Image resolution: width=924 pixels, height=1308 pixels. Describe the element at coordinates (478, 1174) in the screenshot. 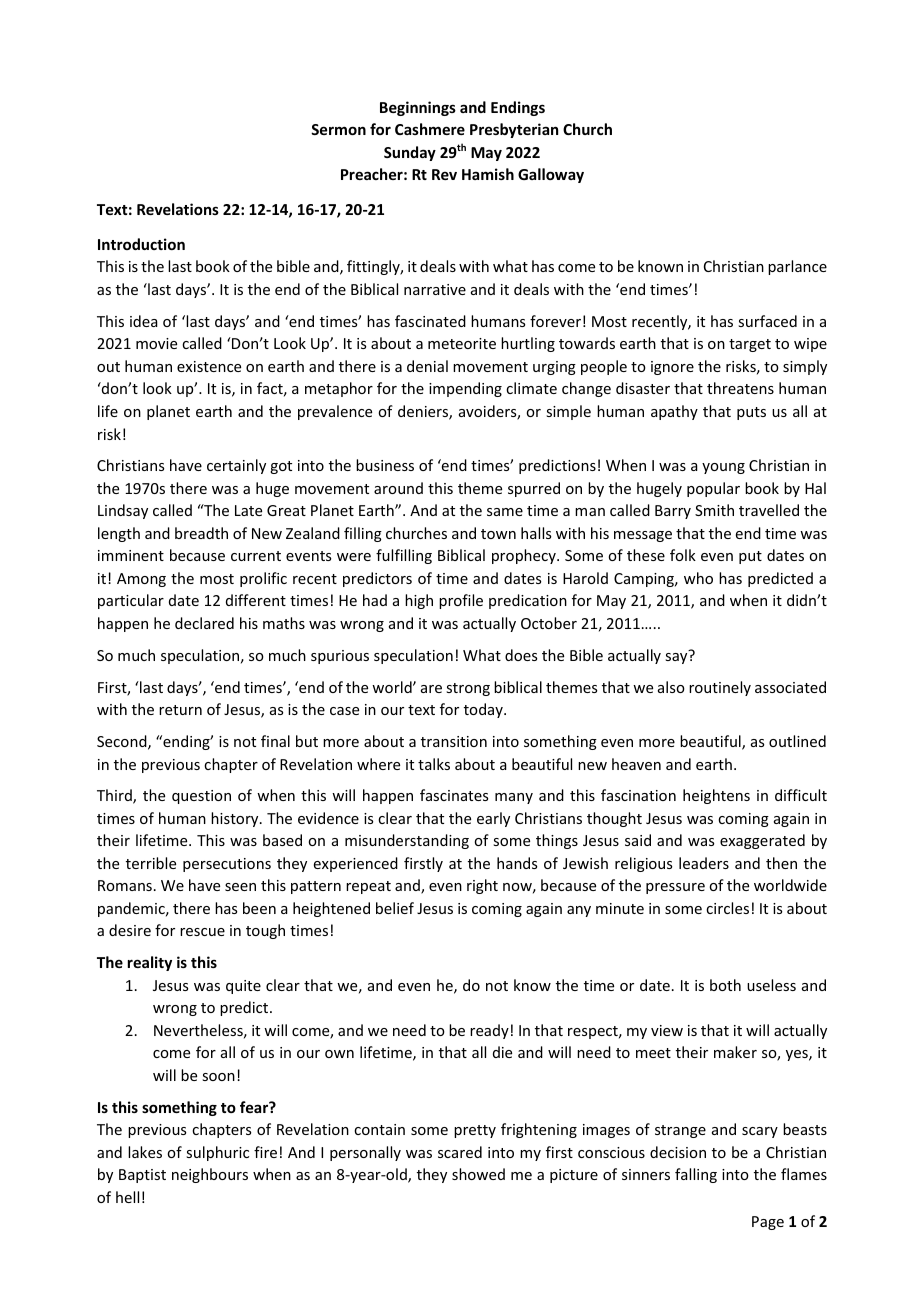

I see `showed` at that location.
